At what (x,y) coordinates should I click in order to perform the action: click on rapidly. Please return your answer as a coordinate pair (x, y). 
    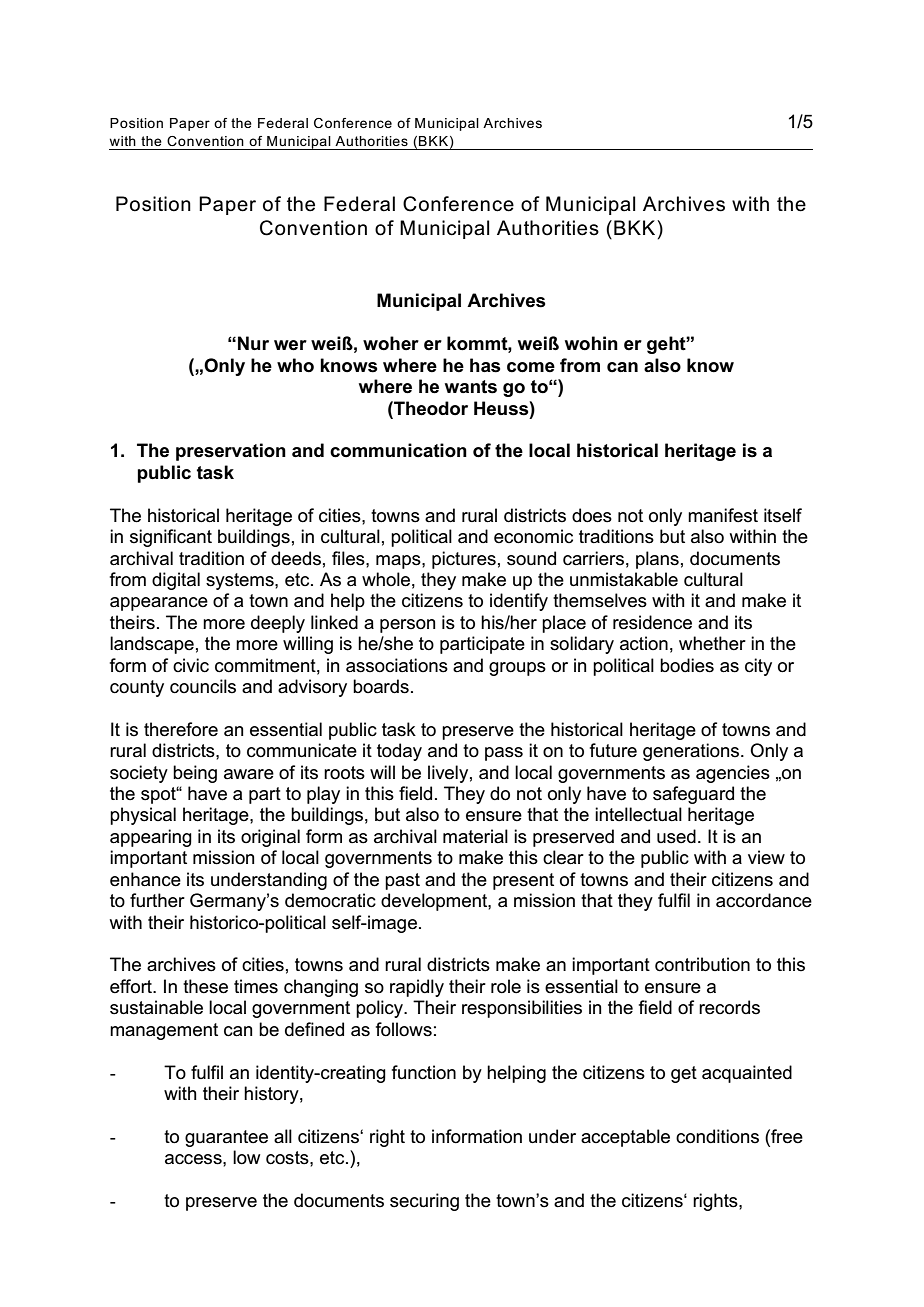
    Looking at the image, I should click on (417, 988).
